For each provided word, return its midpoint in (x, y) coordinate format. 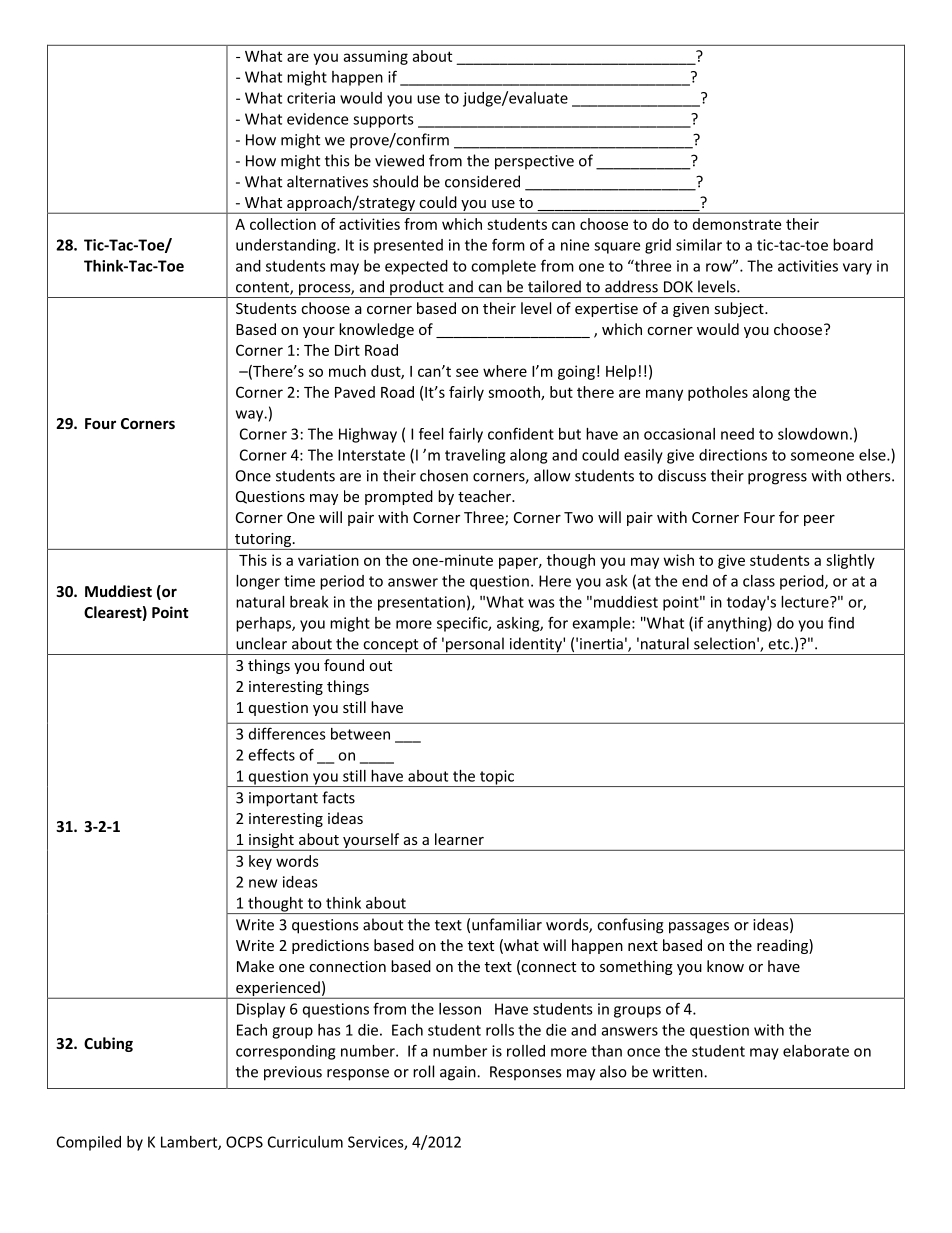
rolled (526, 1051)
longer (258, 582)
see (467, 372)
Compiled (89, 1143)
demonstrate (737, 224)
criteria (311, 98)
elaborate (816, 1051)
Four (100, 423)
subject (740, 309)
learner (459, 839)
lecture (806, 602)
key (260, 862)
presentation (421, 603)
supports (383, 121)
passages (699, 928)
